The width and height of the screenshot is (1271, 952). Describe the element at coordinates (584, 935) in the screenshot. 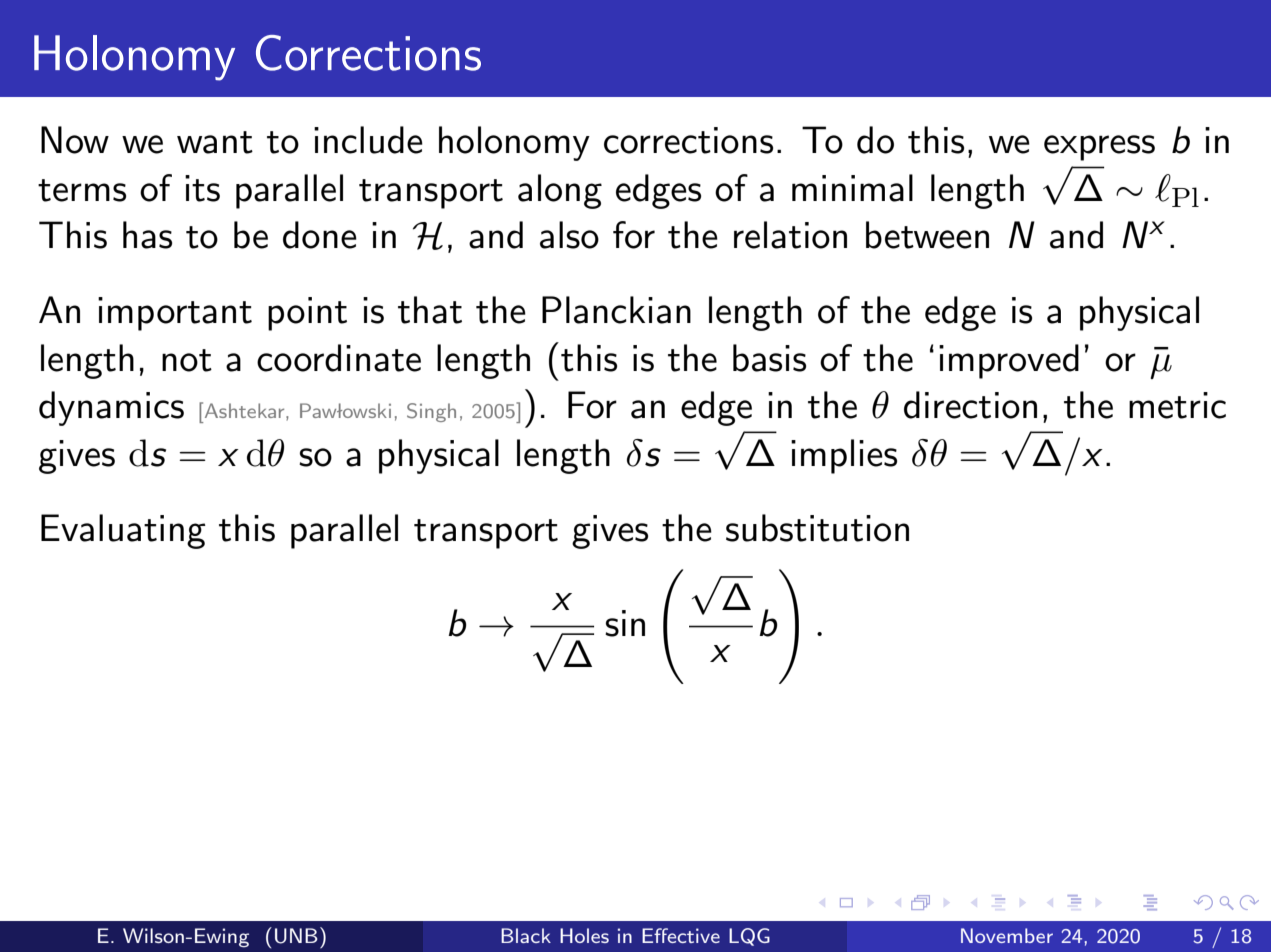

I see `Holes` at that location.
